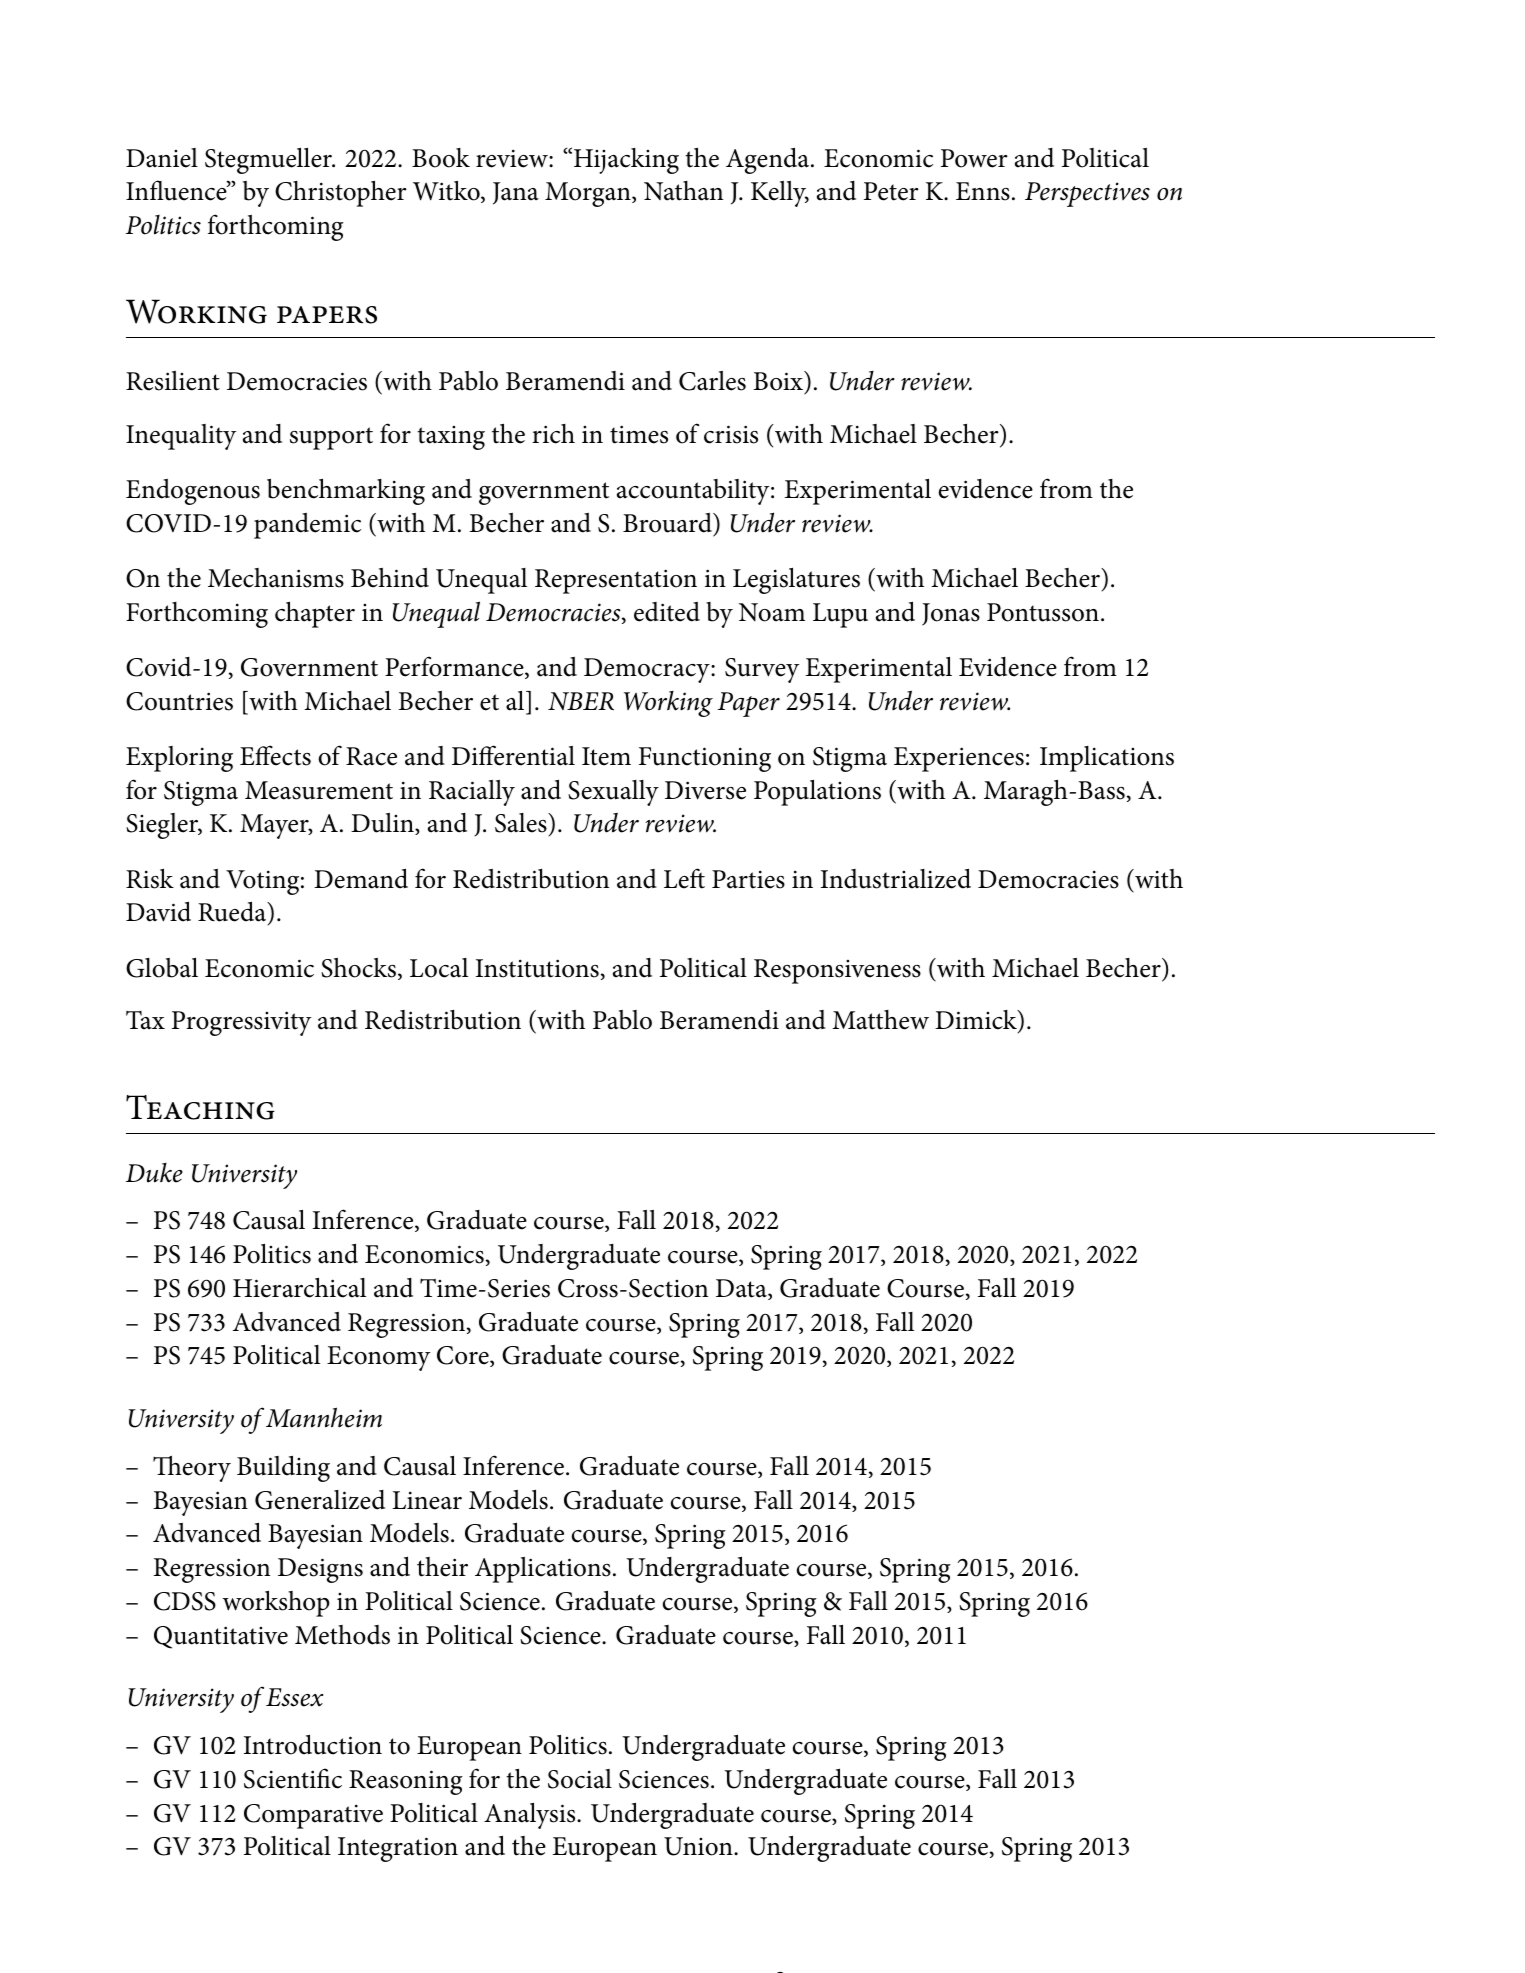  What do you see at coordinates (742, 1289) in the page?
I see `Data` at bounding box center [742, 1289].
